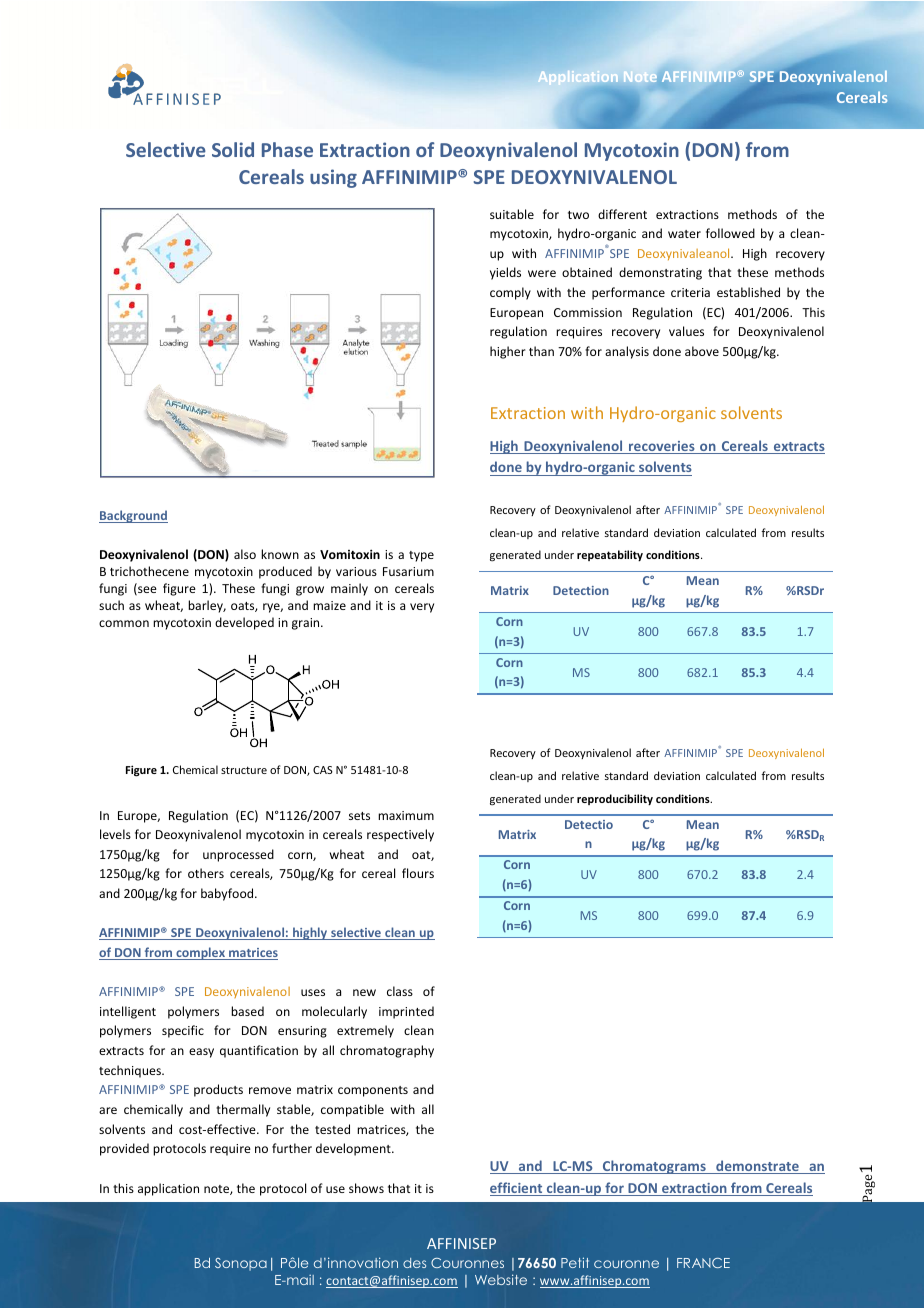 The width and height of the screenshot is (924, 1308). What do you see at coordinates (512, 214) in the screenshot?
I see `suitable` at bounding box center [512, 214].
